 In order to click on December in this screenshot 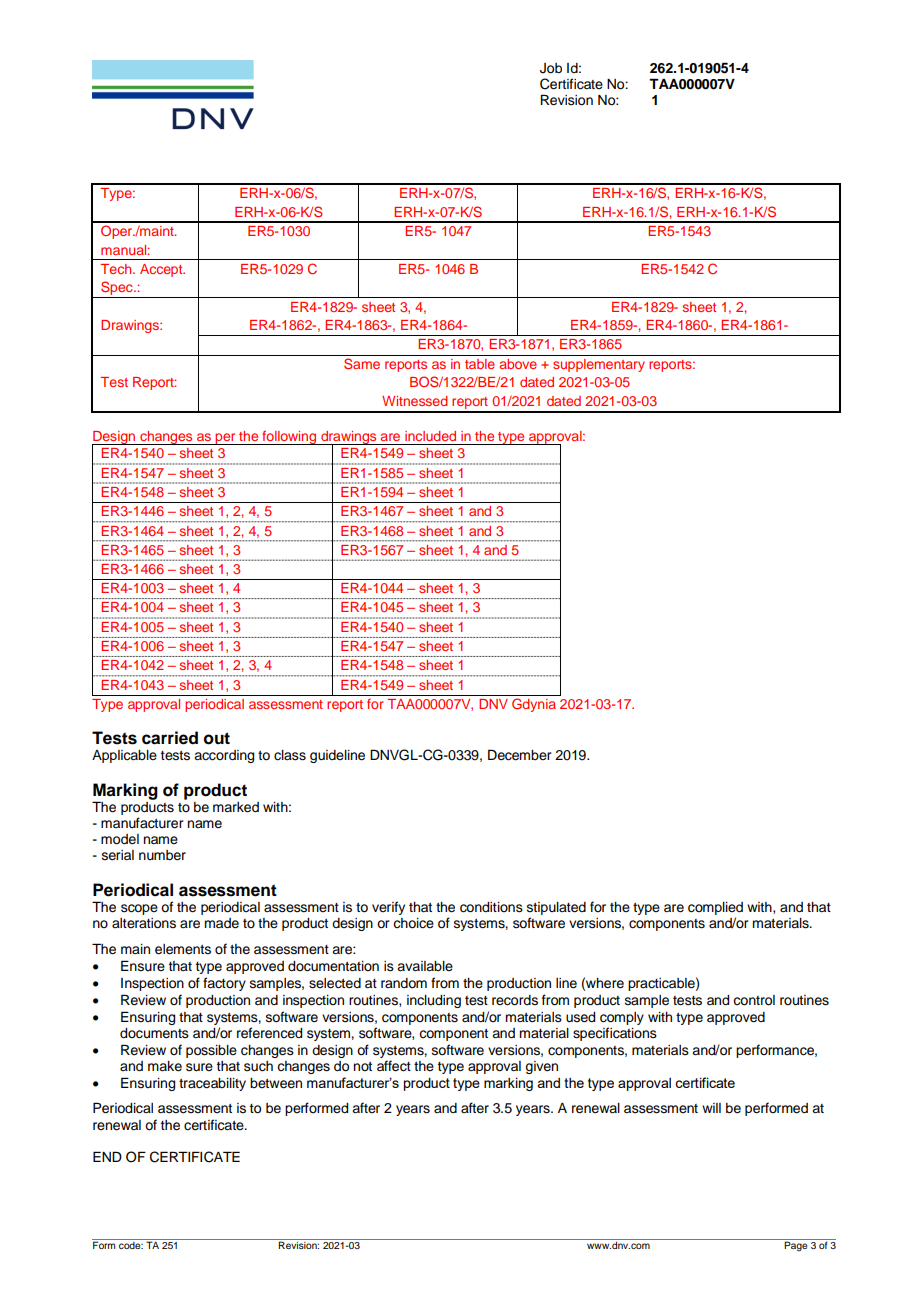, I will do `click(520, 755)`.
